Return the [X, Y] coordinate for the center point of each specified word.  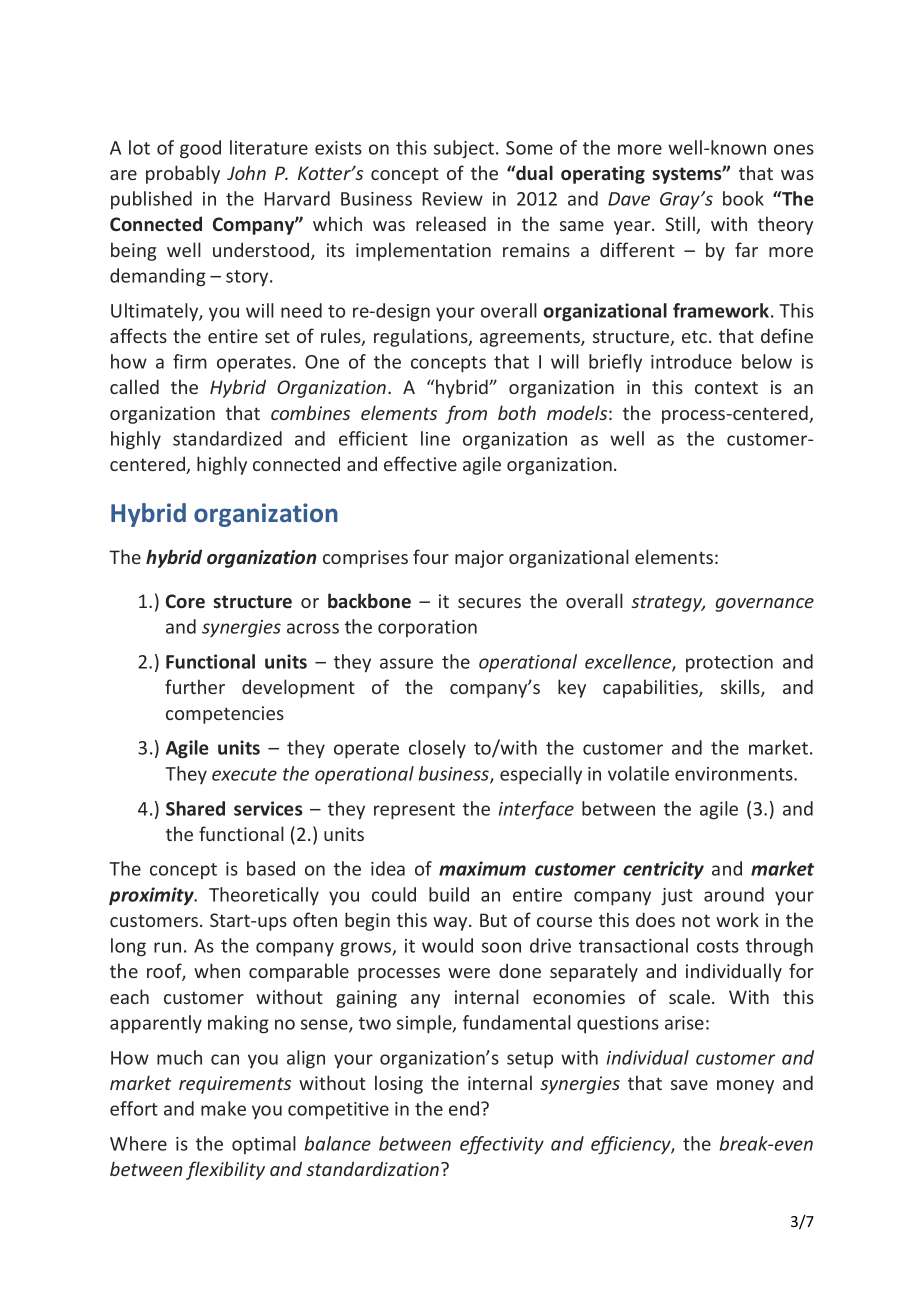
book [743, 198]
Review [452, 199]
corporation [427, 628]
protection [729, 663]
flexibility [225, 1170]
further [195, 686]
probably [183, 174]
